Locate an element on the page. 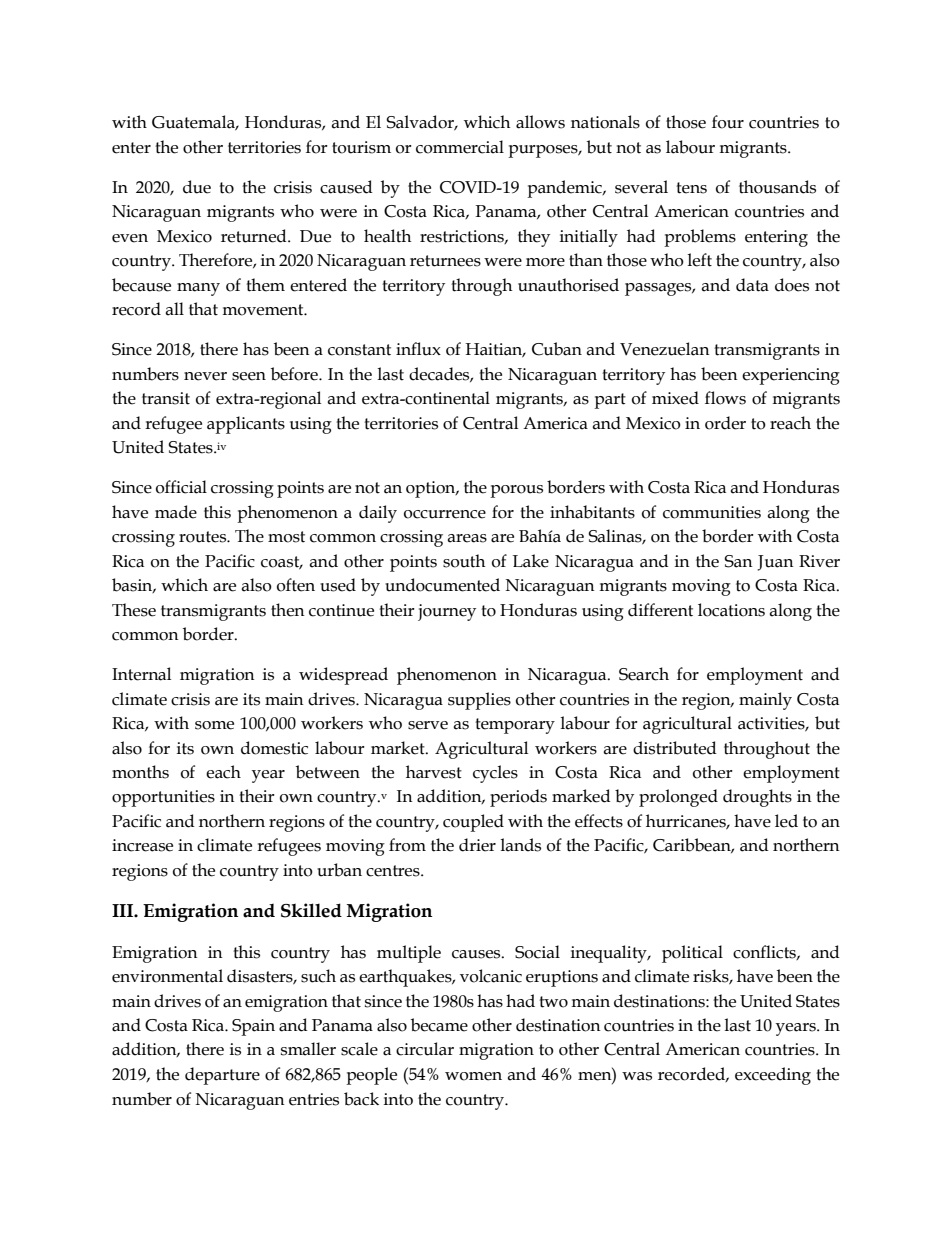  locations is located at coordinates (731, 610).
